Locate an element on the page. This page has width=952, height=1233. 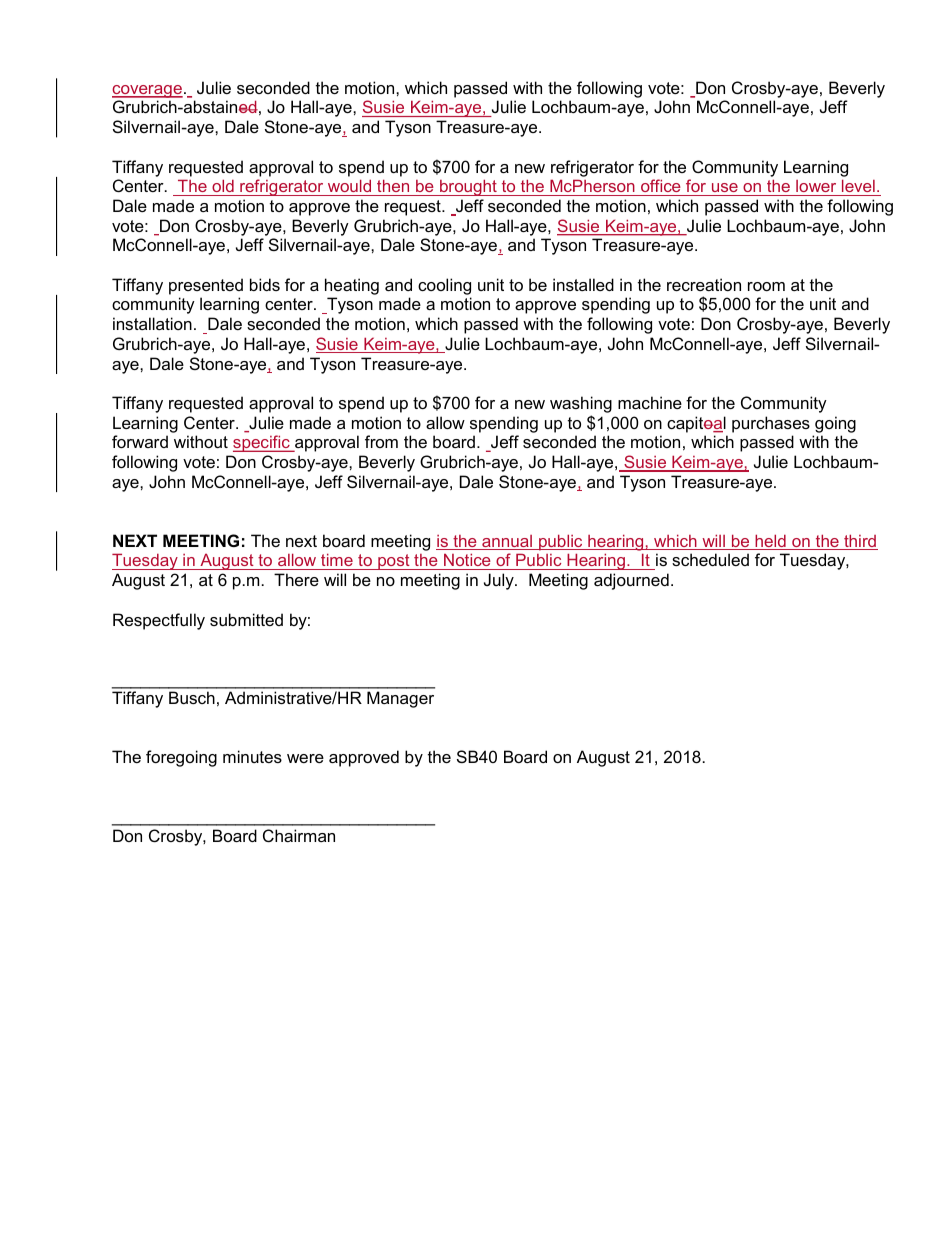
brought is located at coordinates (468, 187).
